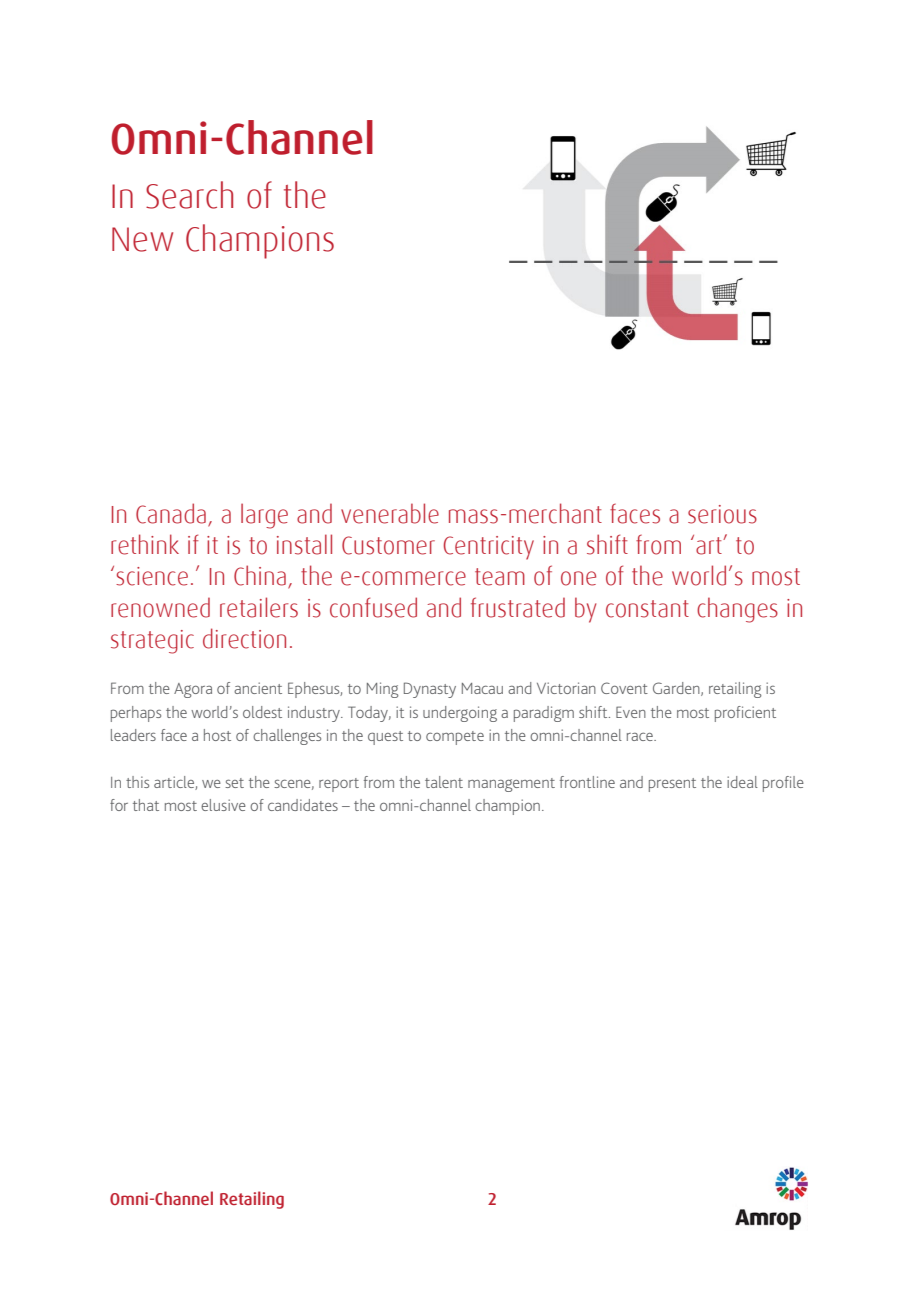 The image size is (924, 1308). I want to click on present, so click(672, 785).
